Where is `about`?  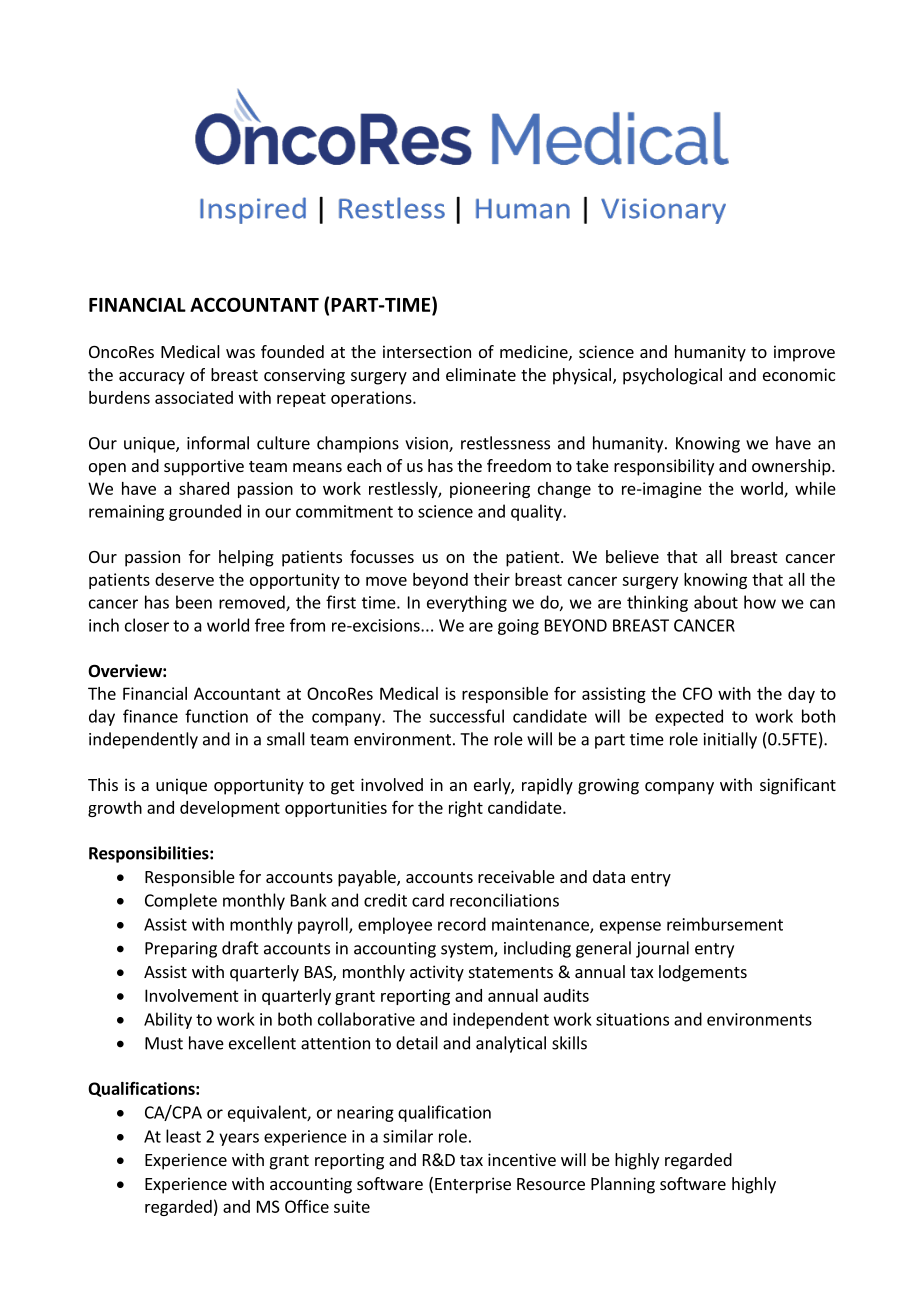
about is located at coordinates (716, 602).
